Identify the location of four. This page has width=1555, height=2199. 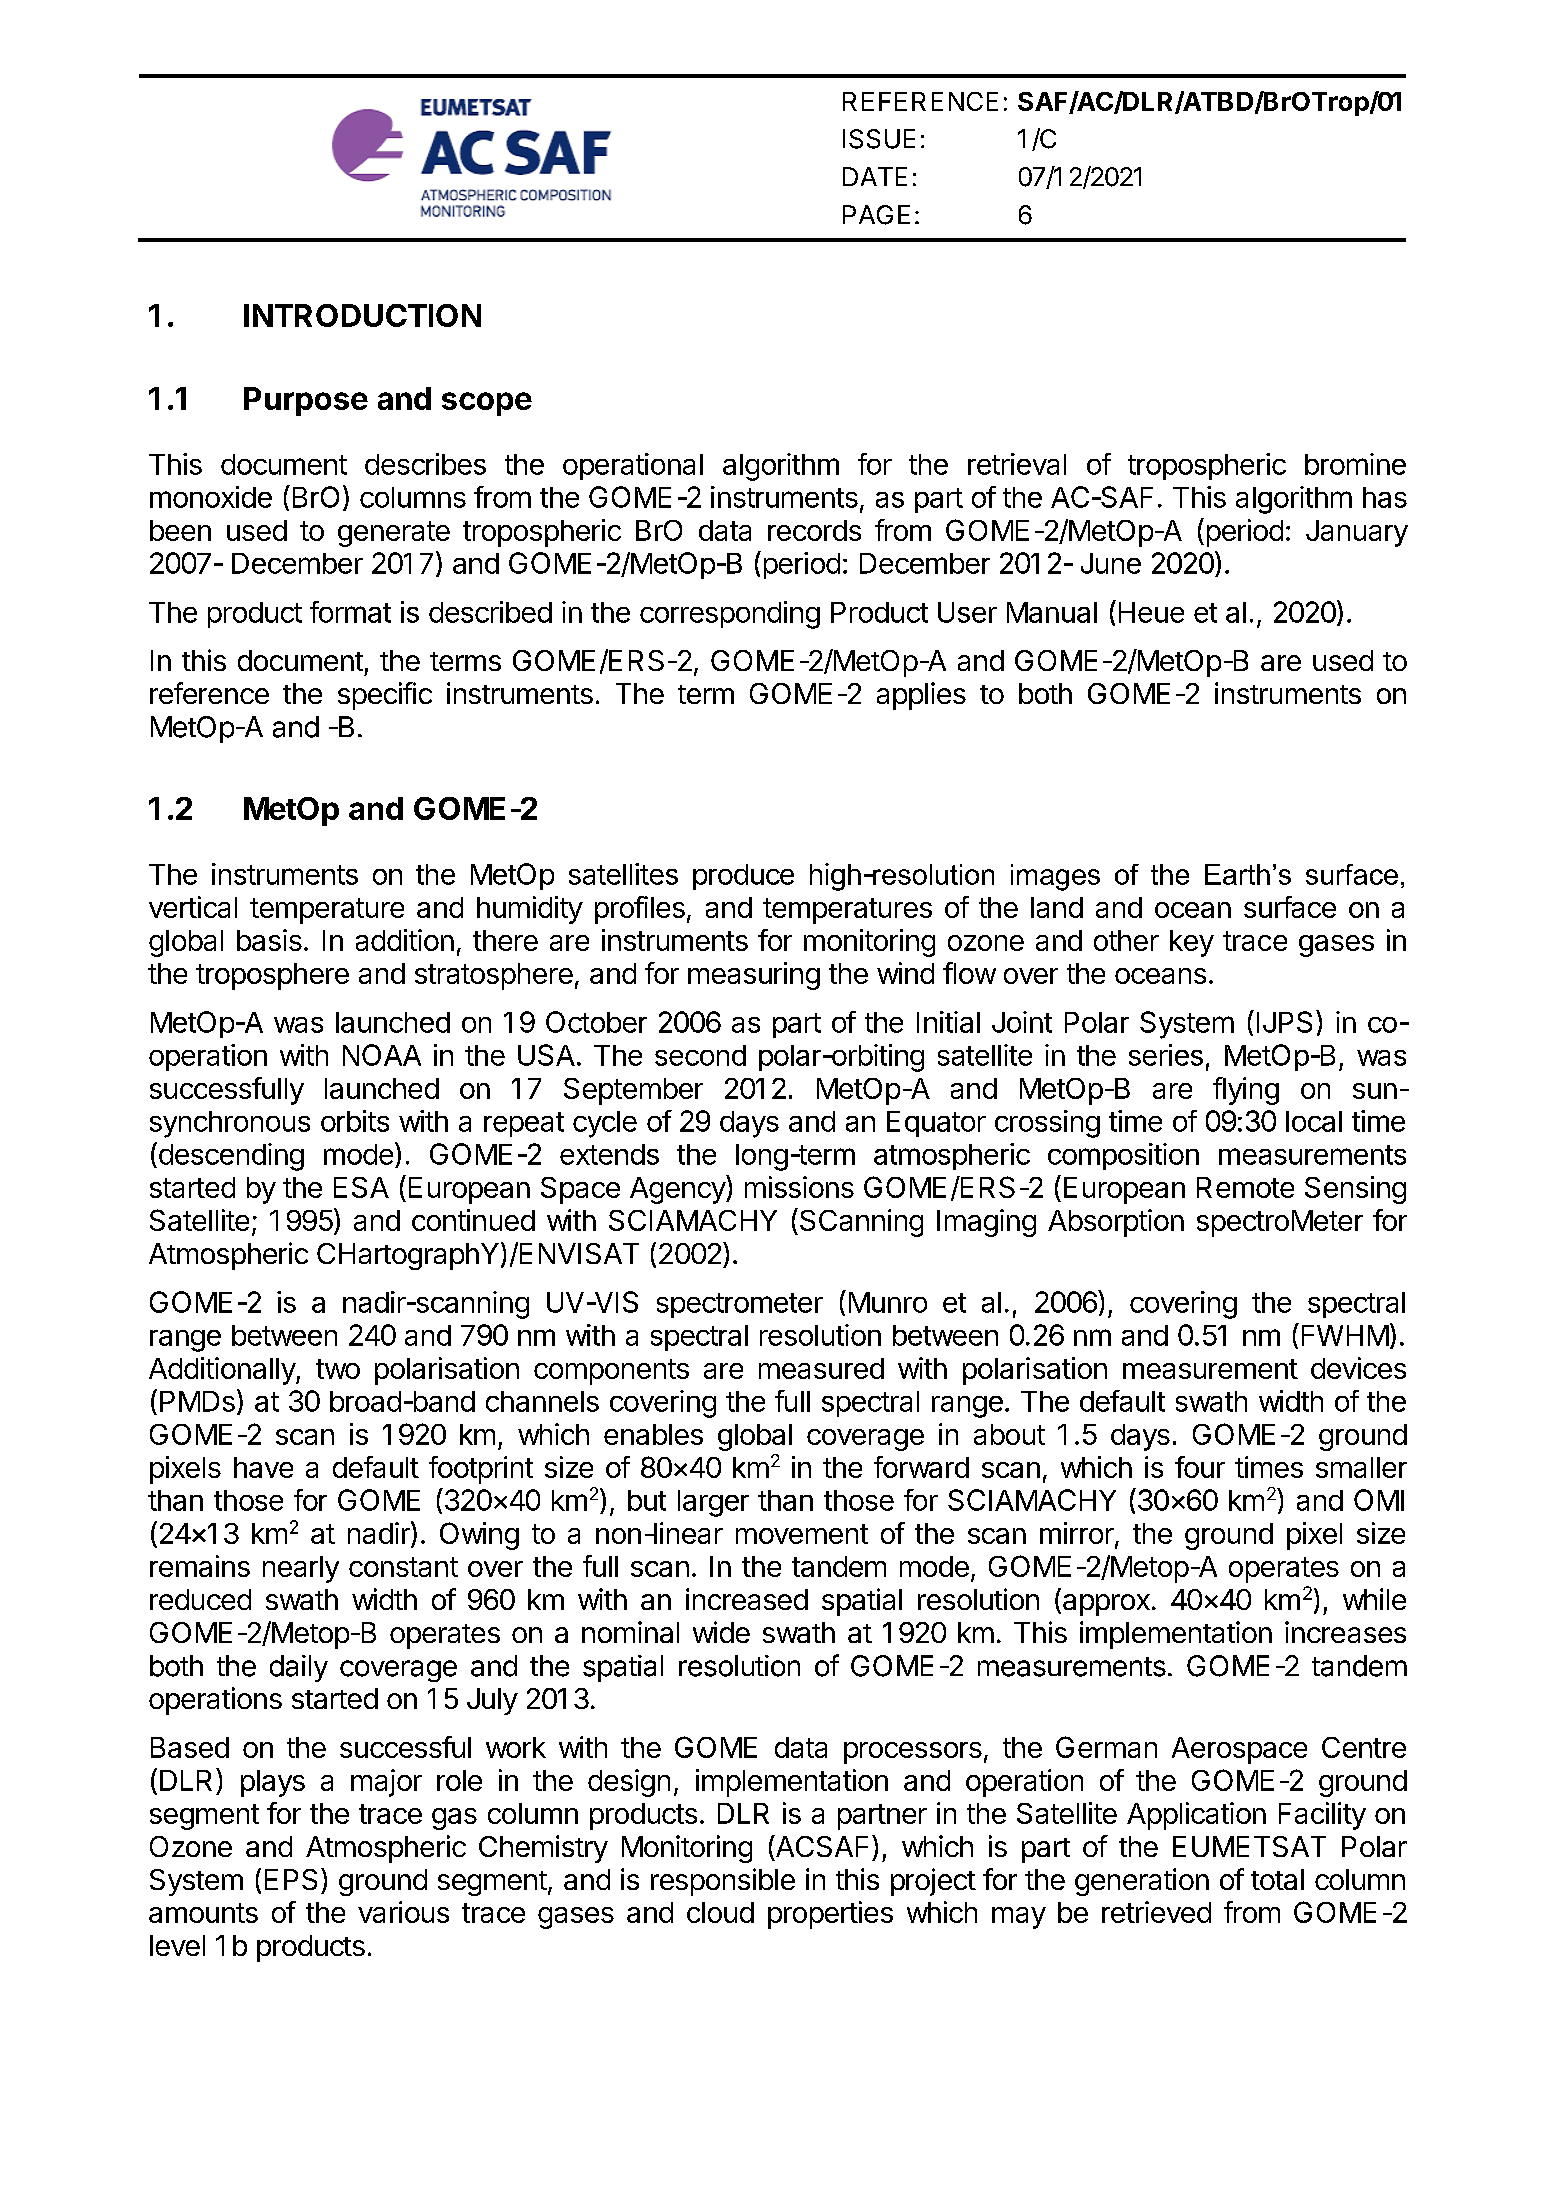
(1200, 1467).
